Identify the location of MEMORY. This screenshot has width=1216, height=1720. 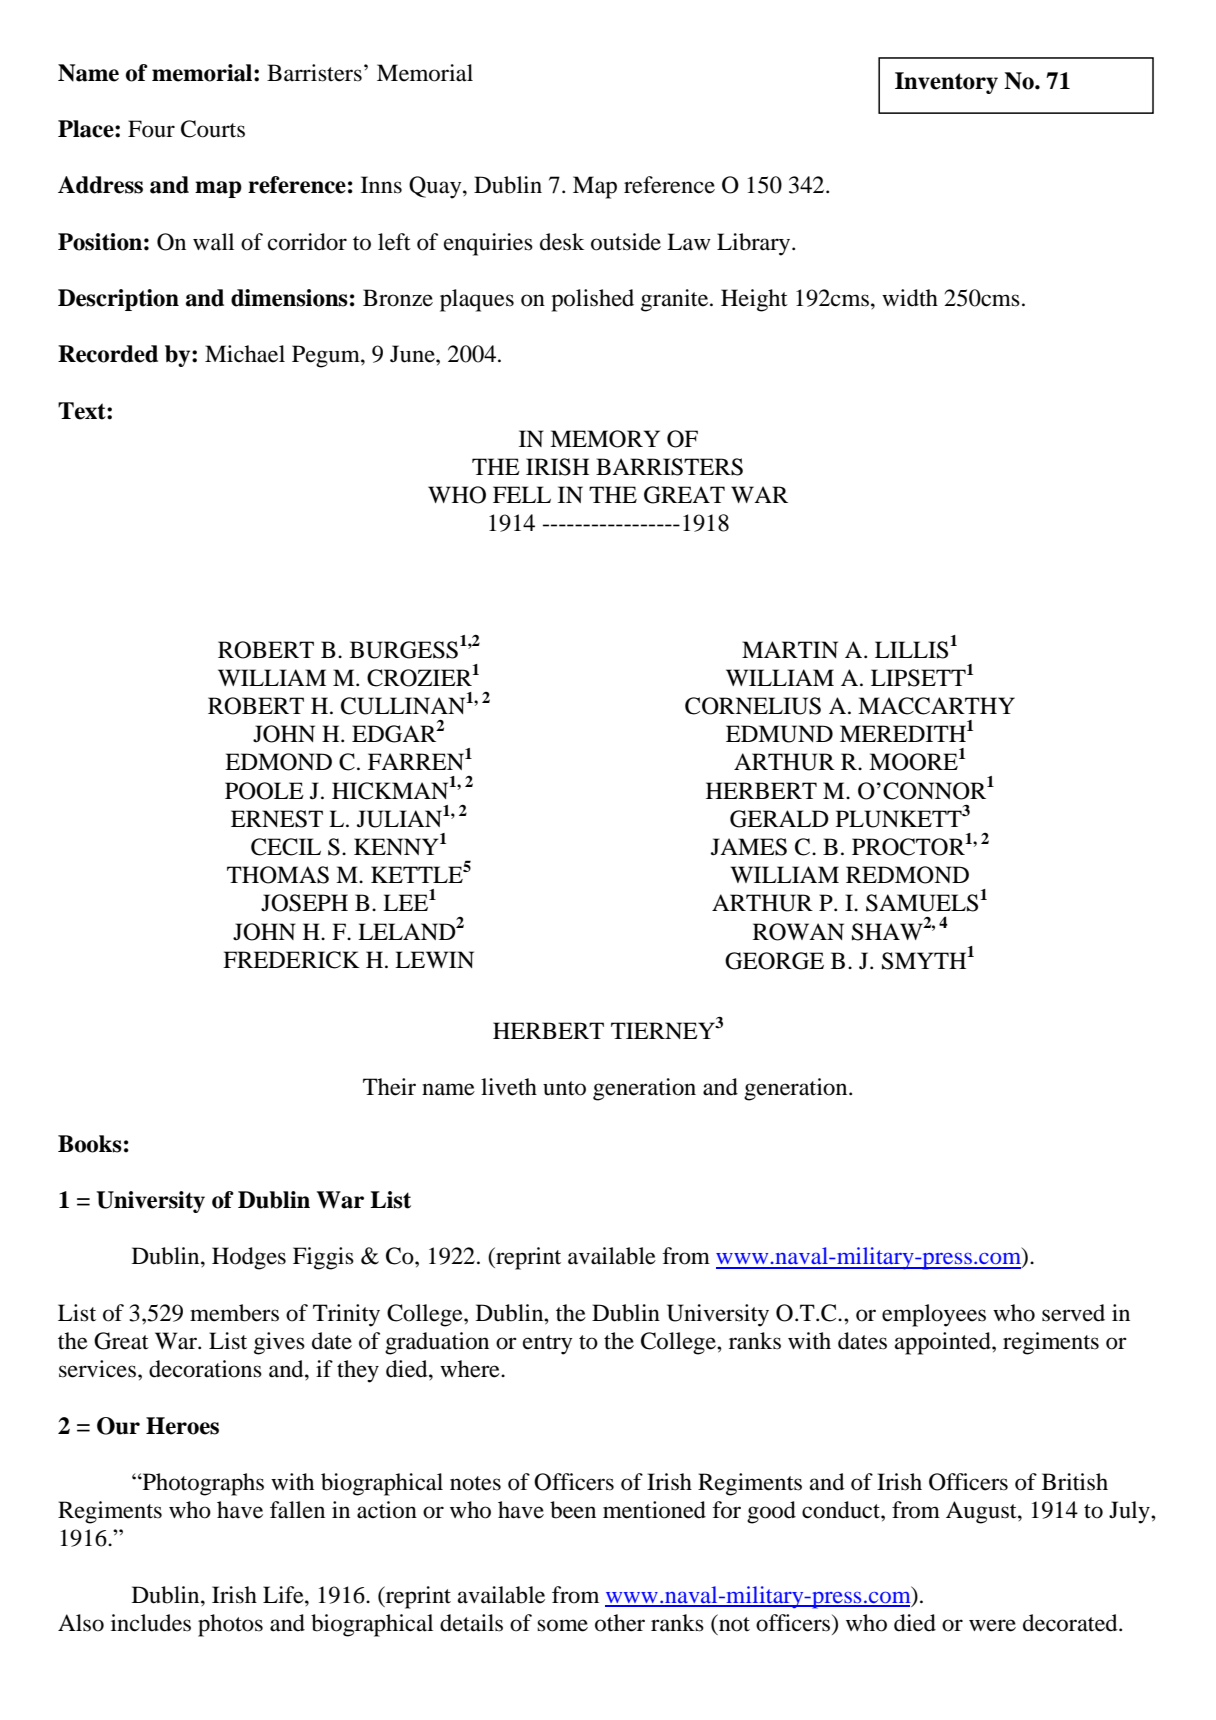
(605, 439).
